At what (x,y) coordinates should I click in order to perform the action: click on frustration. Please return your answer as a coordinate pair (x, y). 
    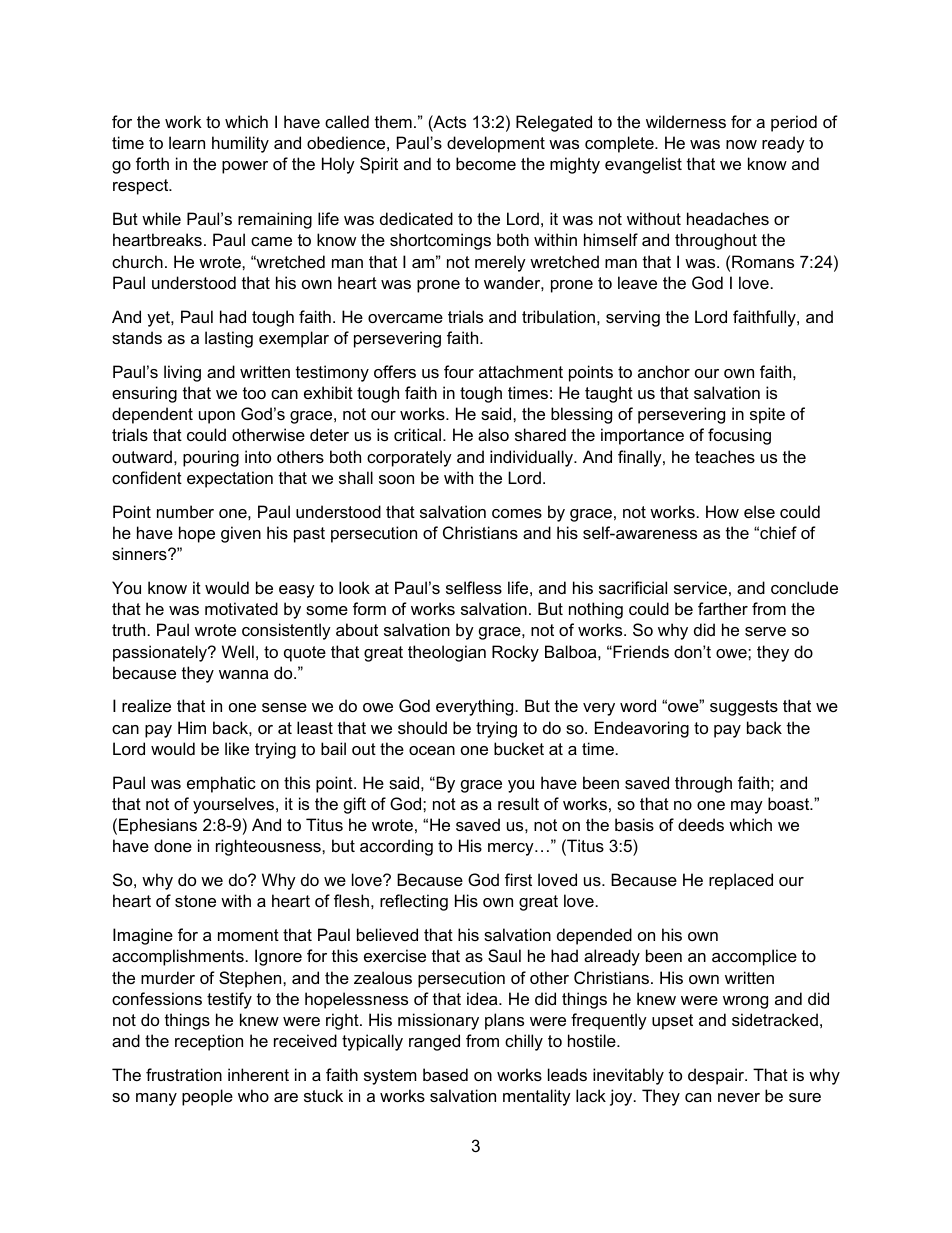
    Looking at the image, I should click on (184, 1074).
